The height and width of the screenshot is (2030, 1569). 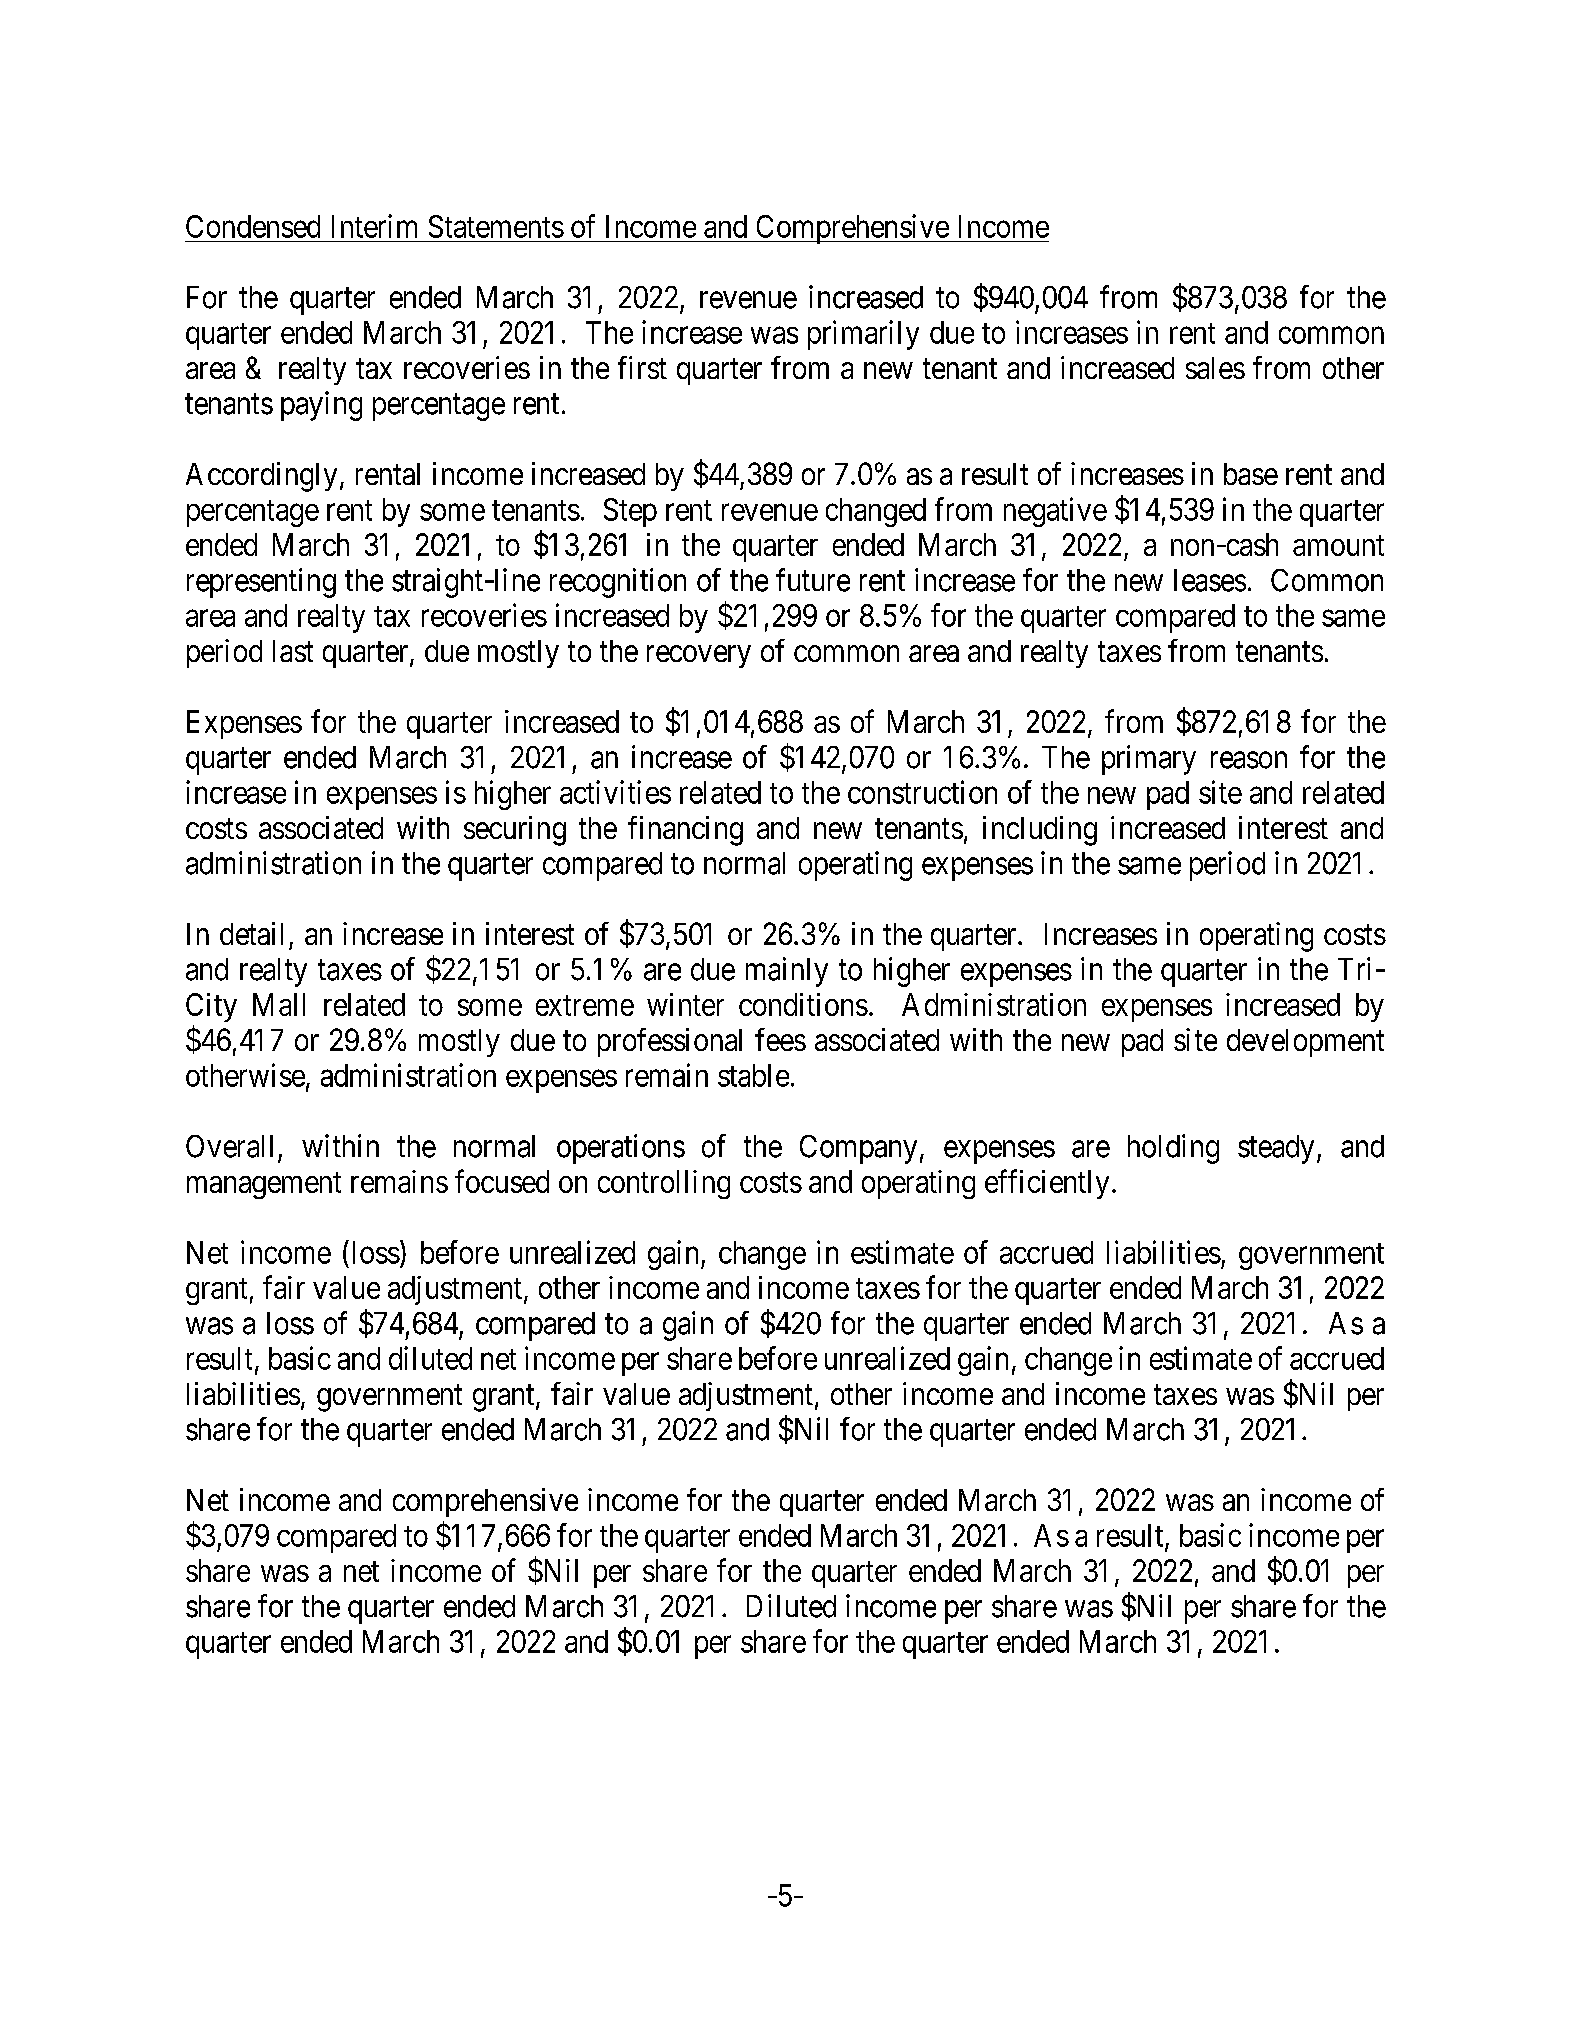 I want to click on Interim, so click(x=374, y=226).
